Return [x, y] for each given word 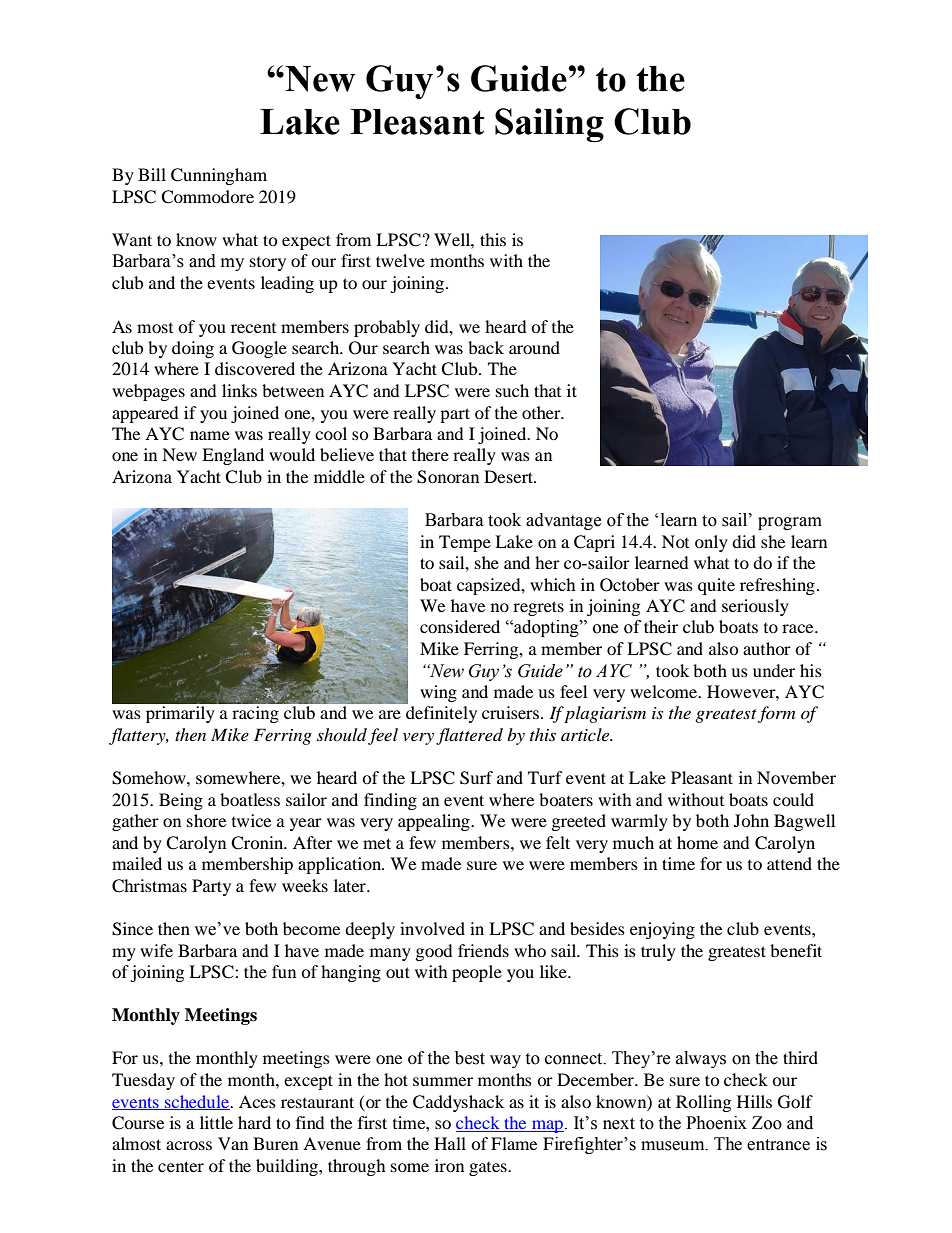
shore [206, 820]
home [697, 842]
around [534, 347]
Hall [450, 1143]
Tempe [465, 543]
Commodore [207, 197]
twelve [400, 260]
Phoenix [716, 1123]
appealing [435, 822]
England [233, 456]
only [711, 543]
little [216, 1122]
